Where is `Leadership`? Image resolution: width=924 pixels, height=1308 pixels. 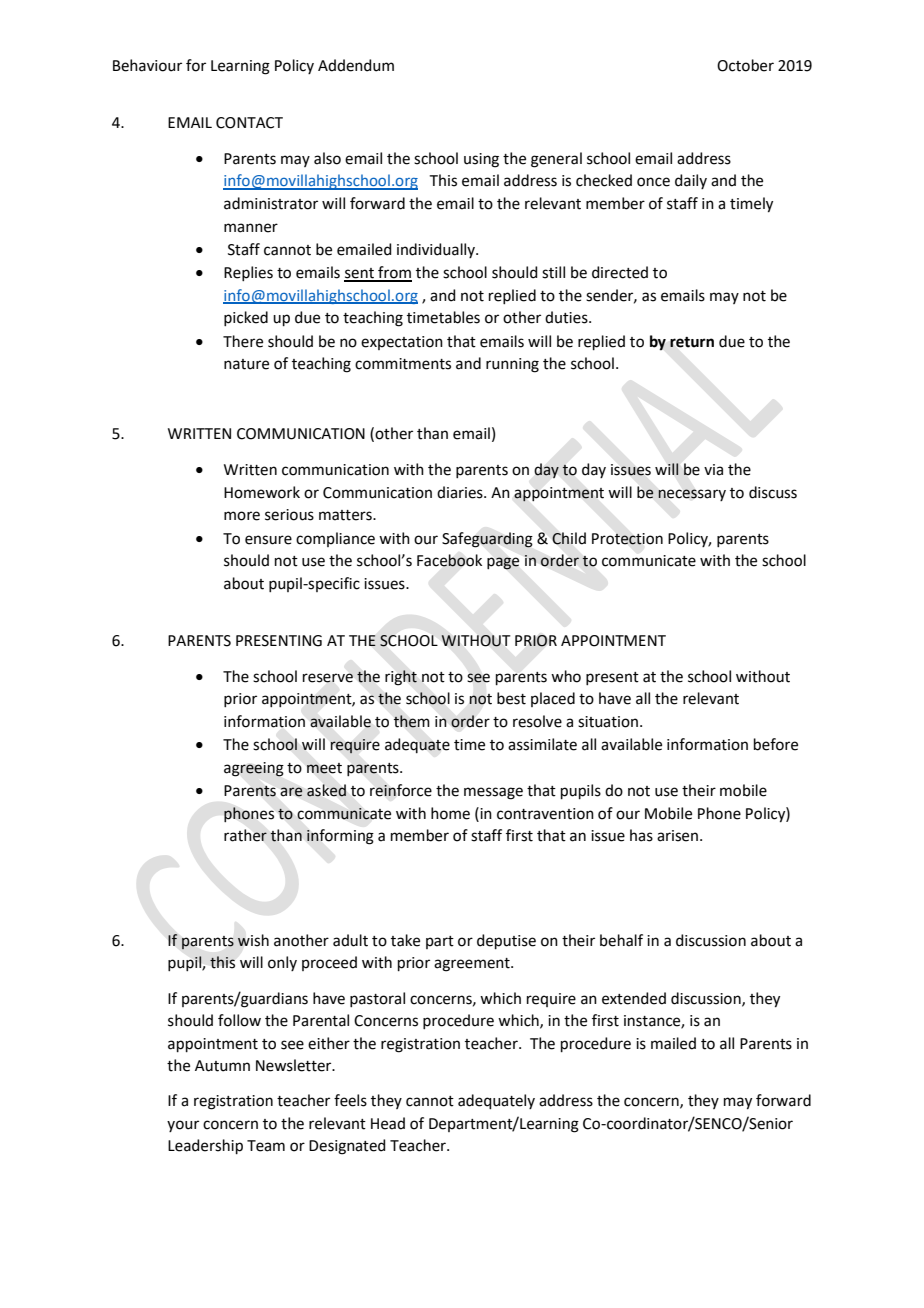 Leadership is located at coordinates (205, 1146).
